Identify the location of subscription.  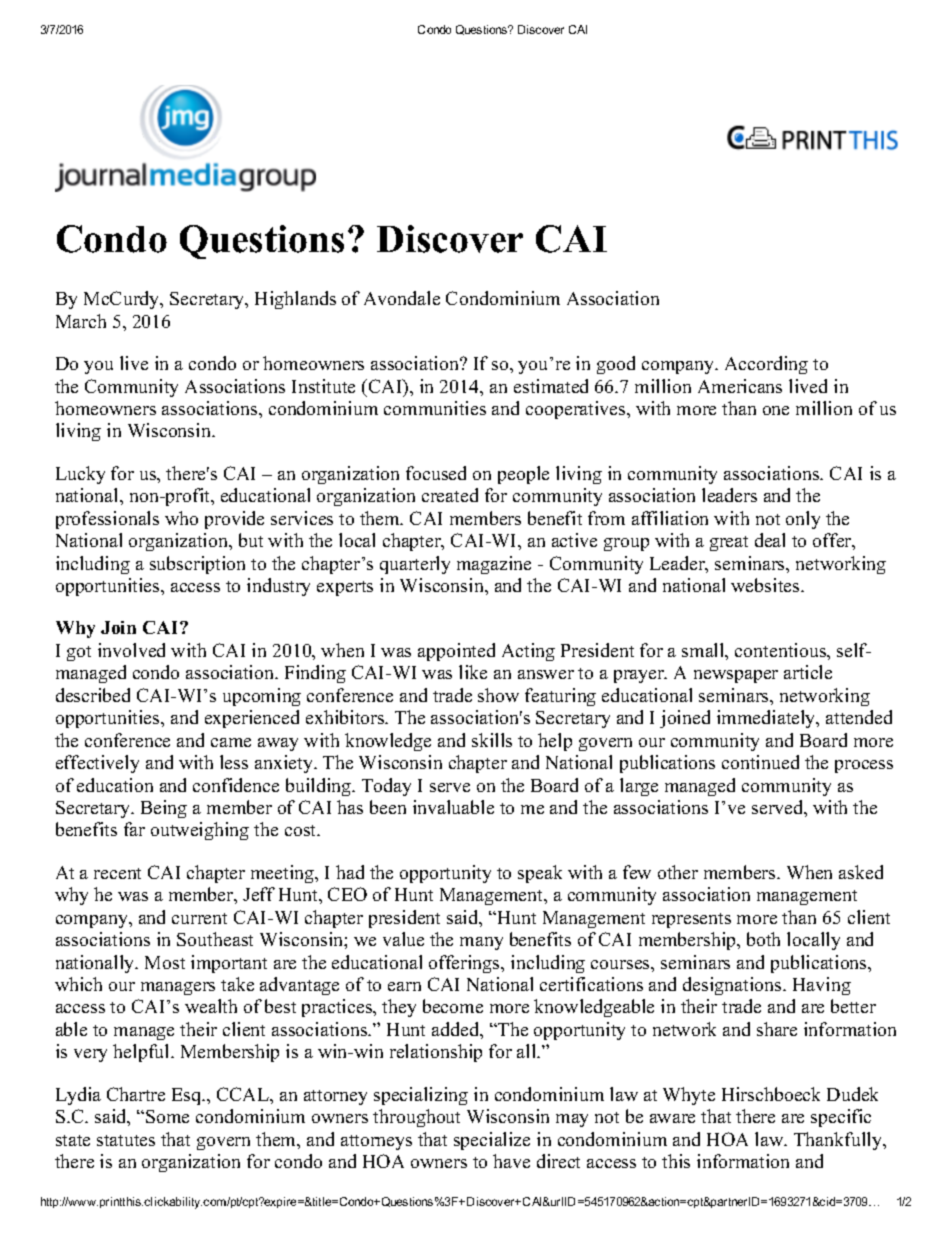
(197, 565).
